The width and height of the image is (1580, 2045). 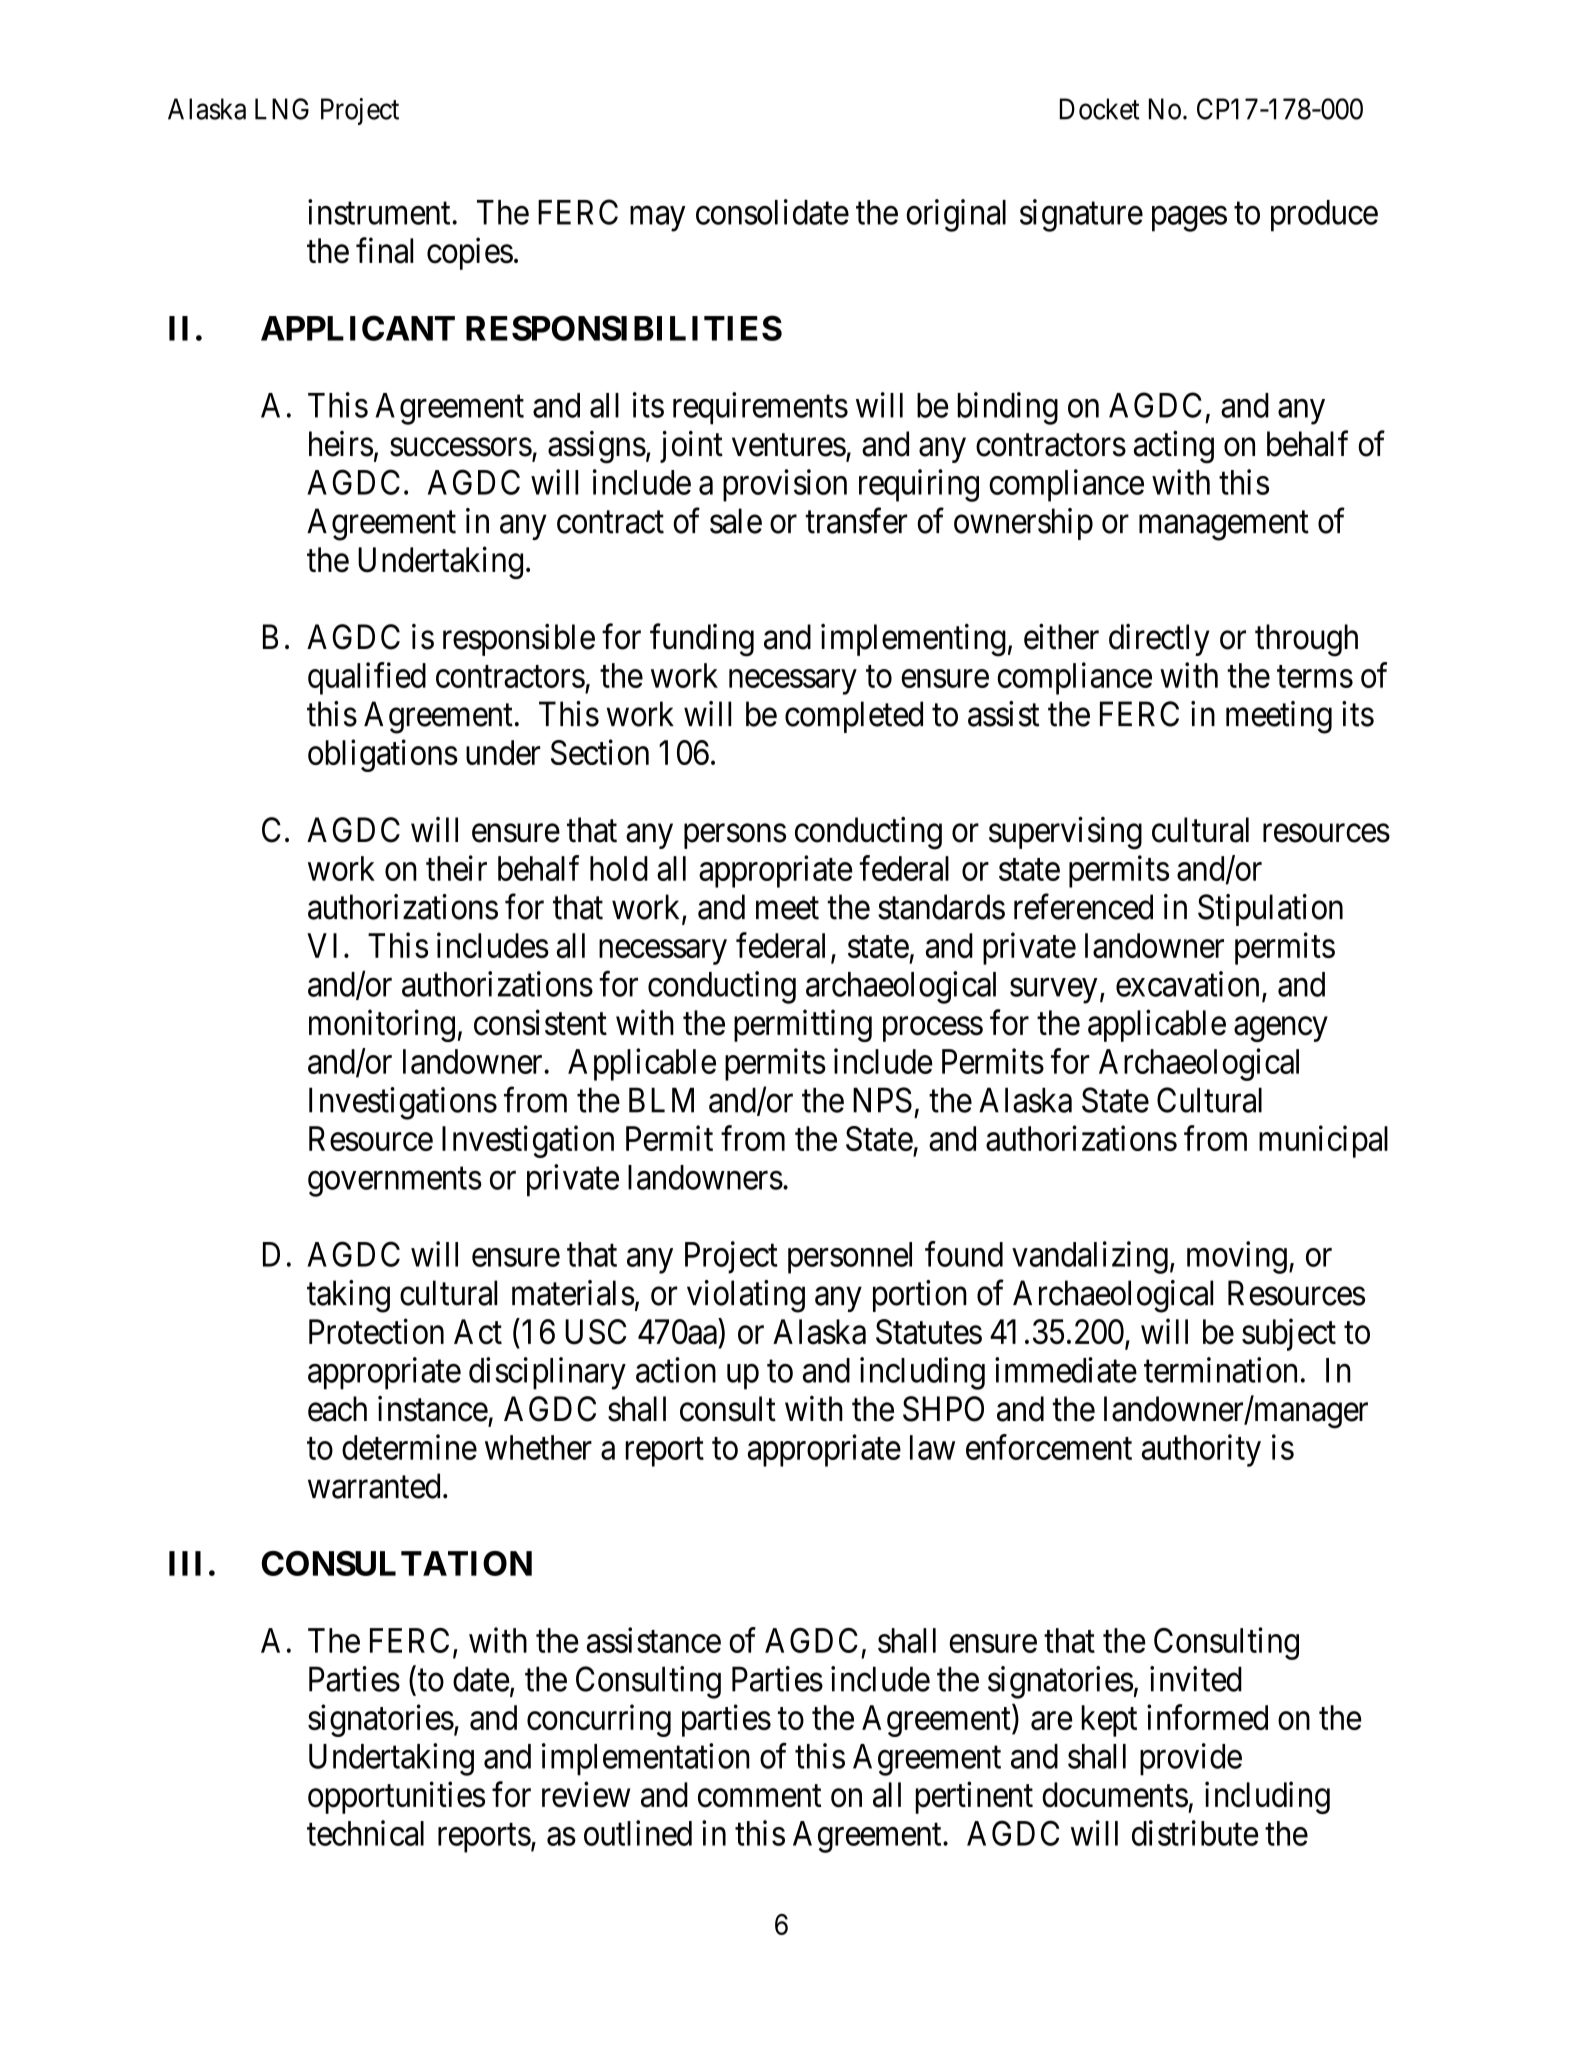 I want to click on excavation, so click(x=1187, y=984).
